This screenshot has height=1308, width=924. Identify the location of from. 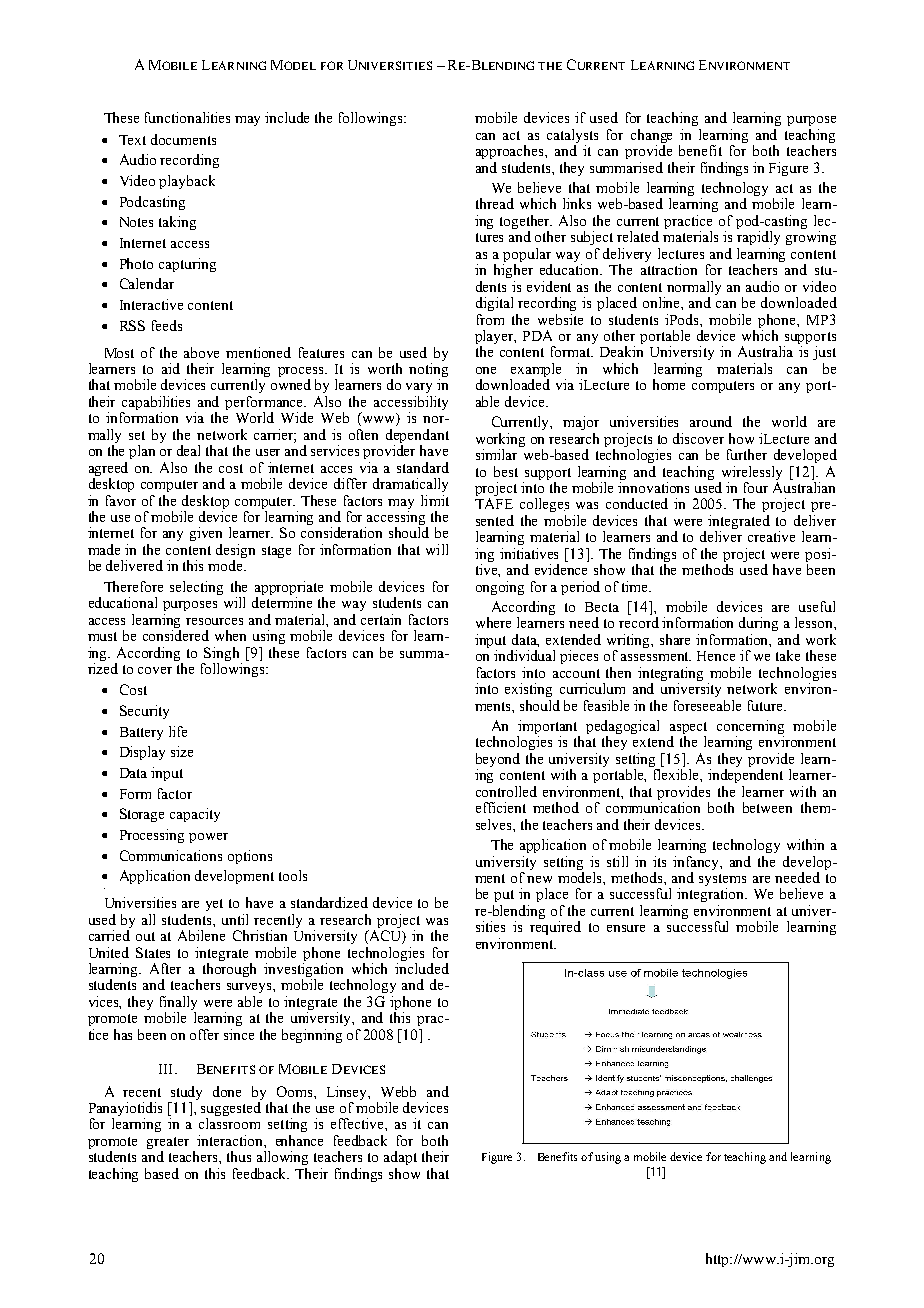
(490, 319).
